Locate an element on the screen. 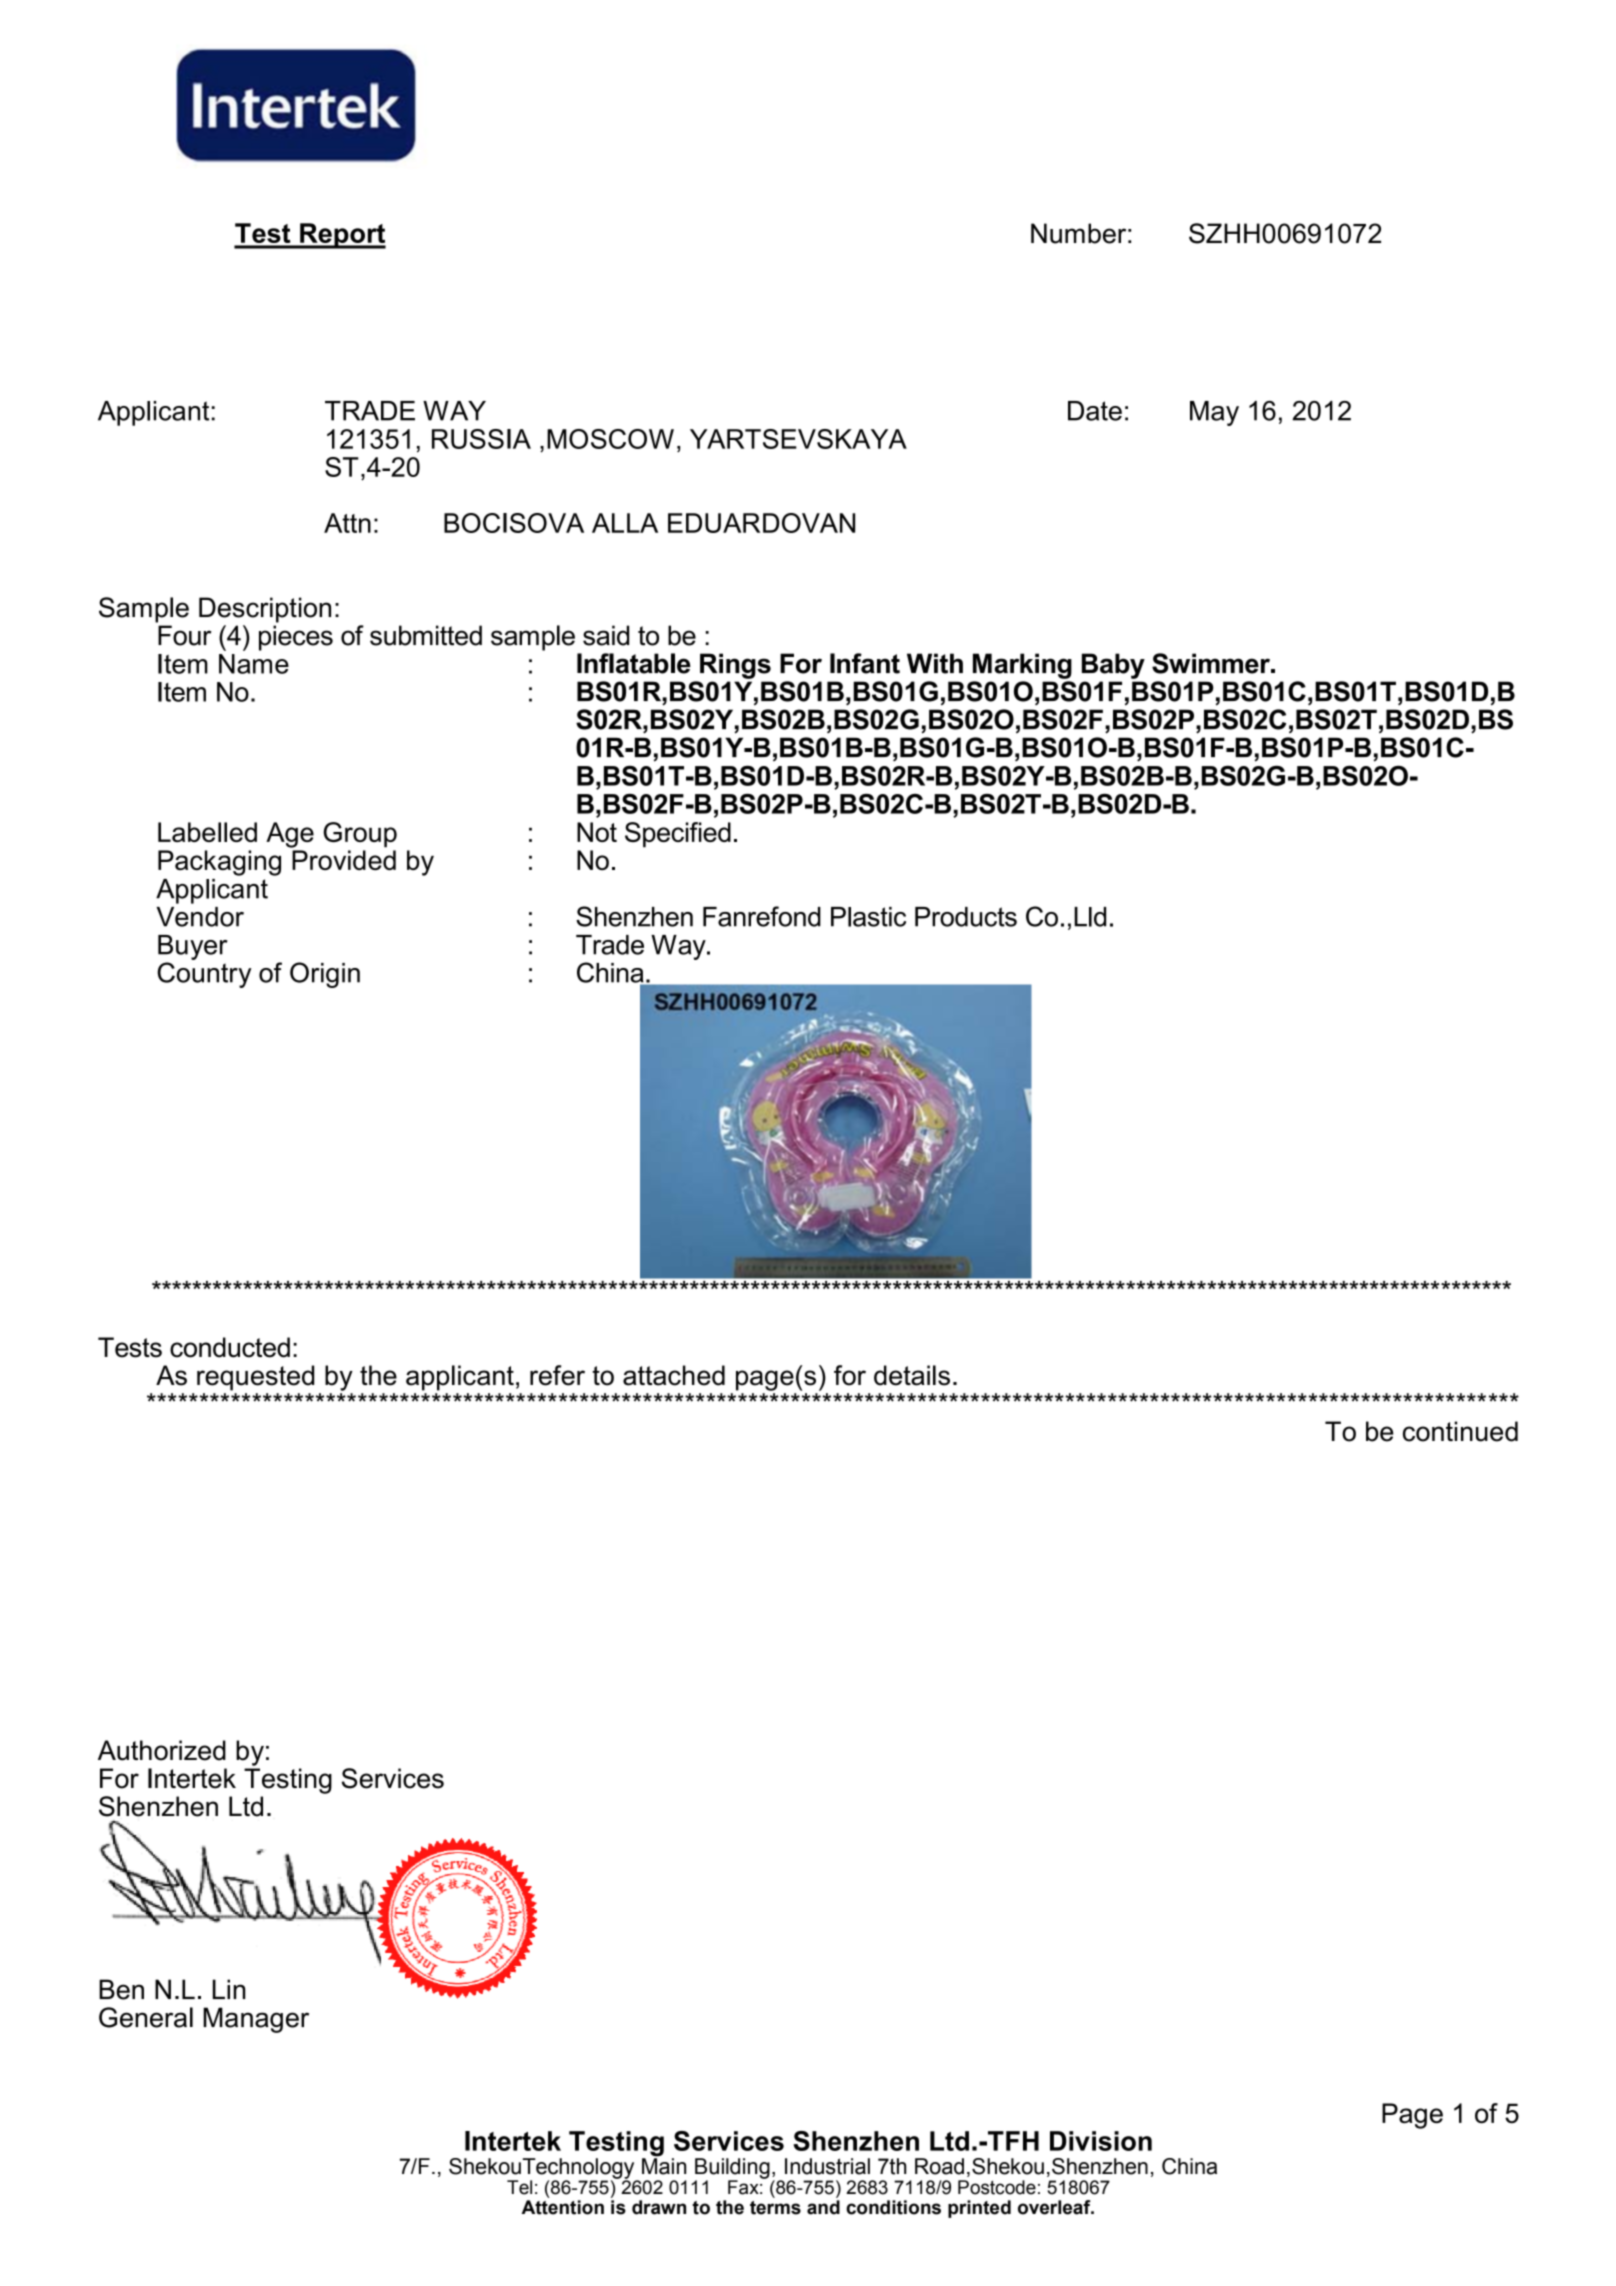 The image size is (1616, 2286). Plastic is located at coordinates (868, 917).
